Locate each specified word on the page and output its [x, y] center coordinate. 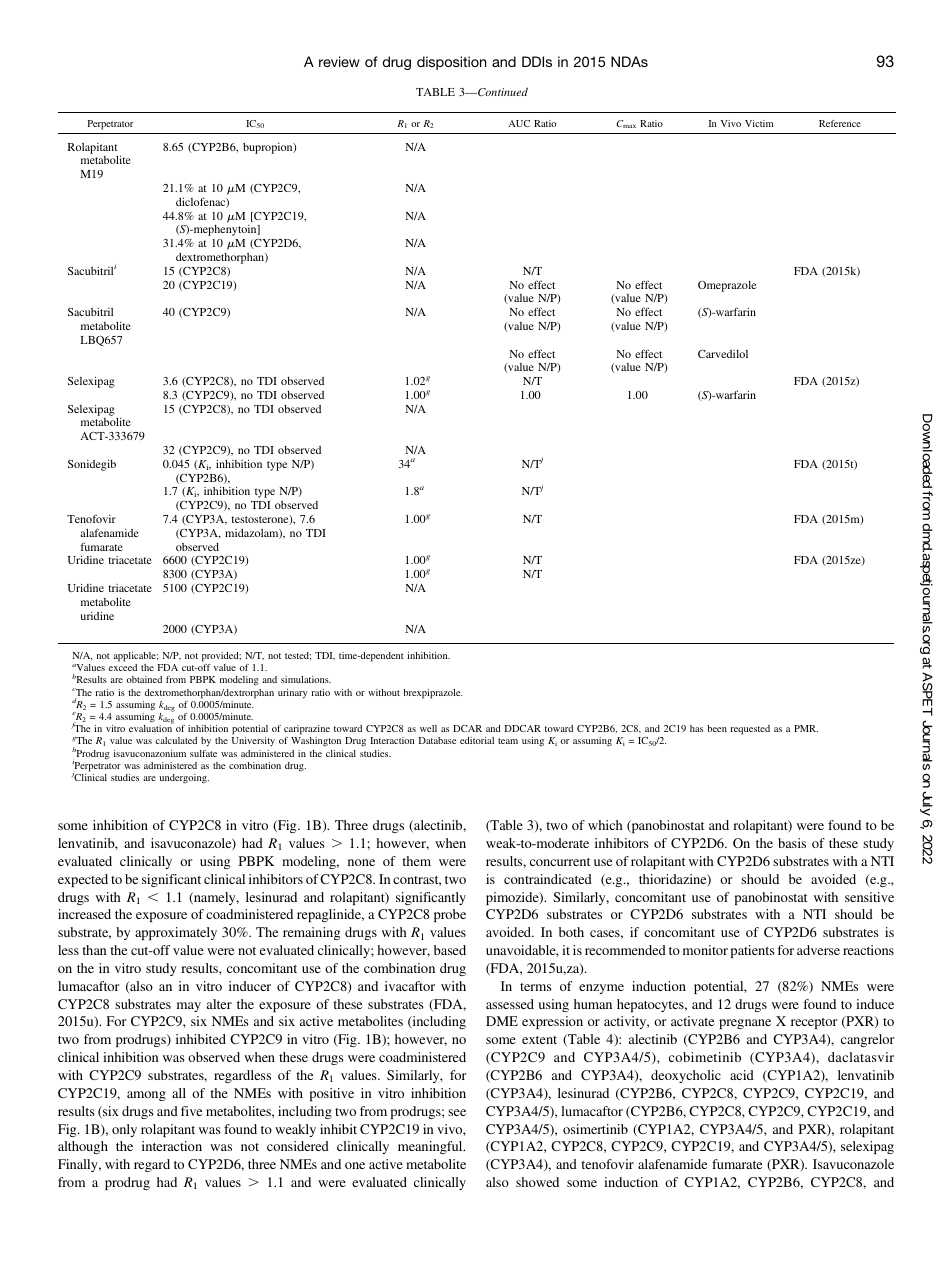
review [339, 61]
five [191, 1111]
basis [792, 843]
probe [450, 915]
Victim [759, 123]
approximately [176, 933]
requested [750, 730]
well [428, 728]
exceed [123, 667]
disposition [451, 63]
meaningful [431, 1147]
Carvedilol [723, 354]
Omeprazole [727, 286]
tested [298, 656]
